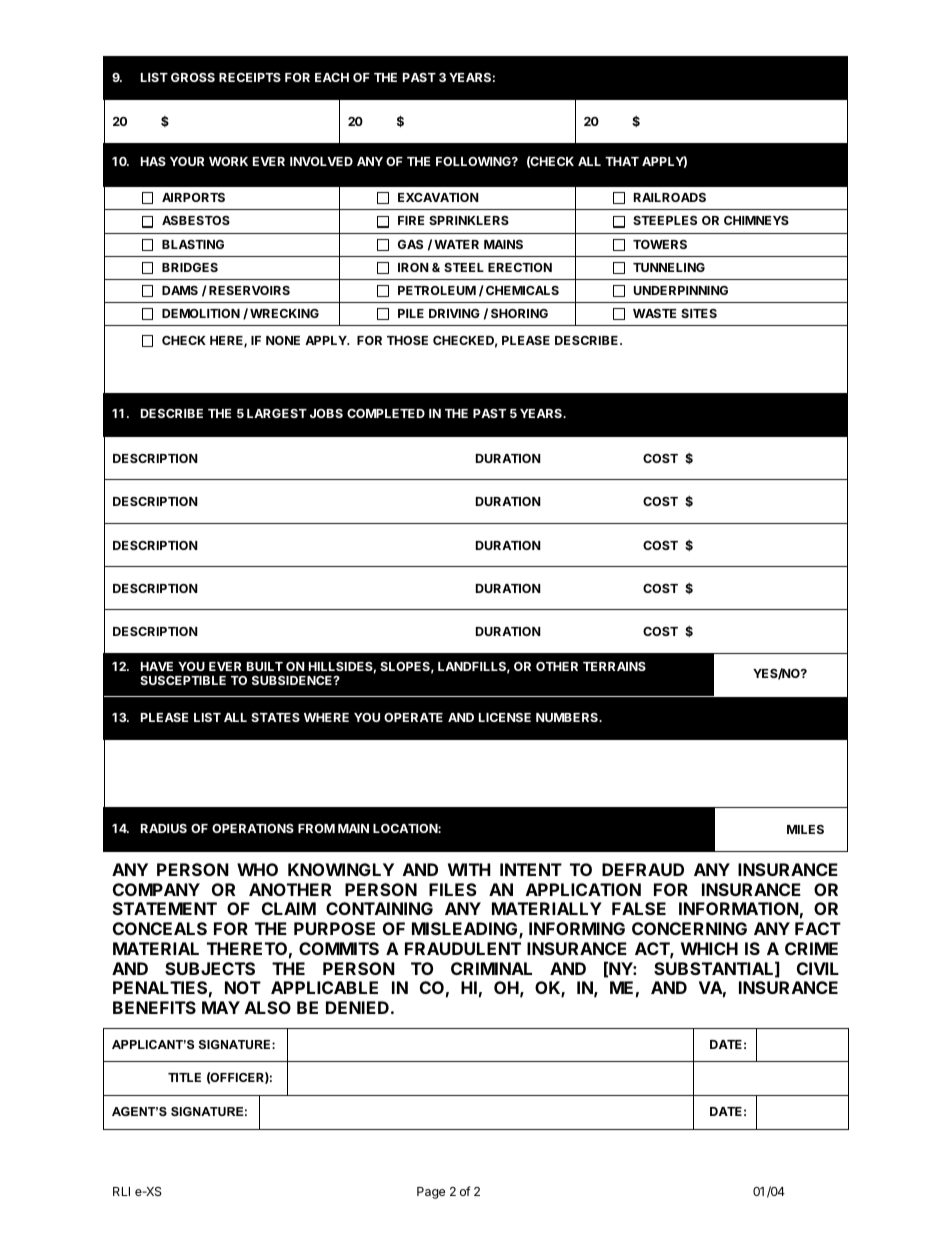 This document has width=952, height=1233. I want to click on TITLE, so click(184, 1077).
